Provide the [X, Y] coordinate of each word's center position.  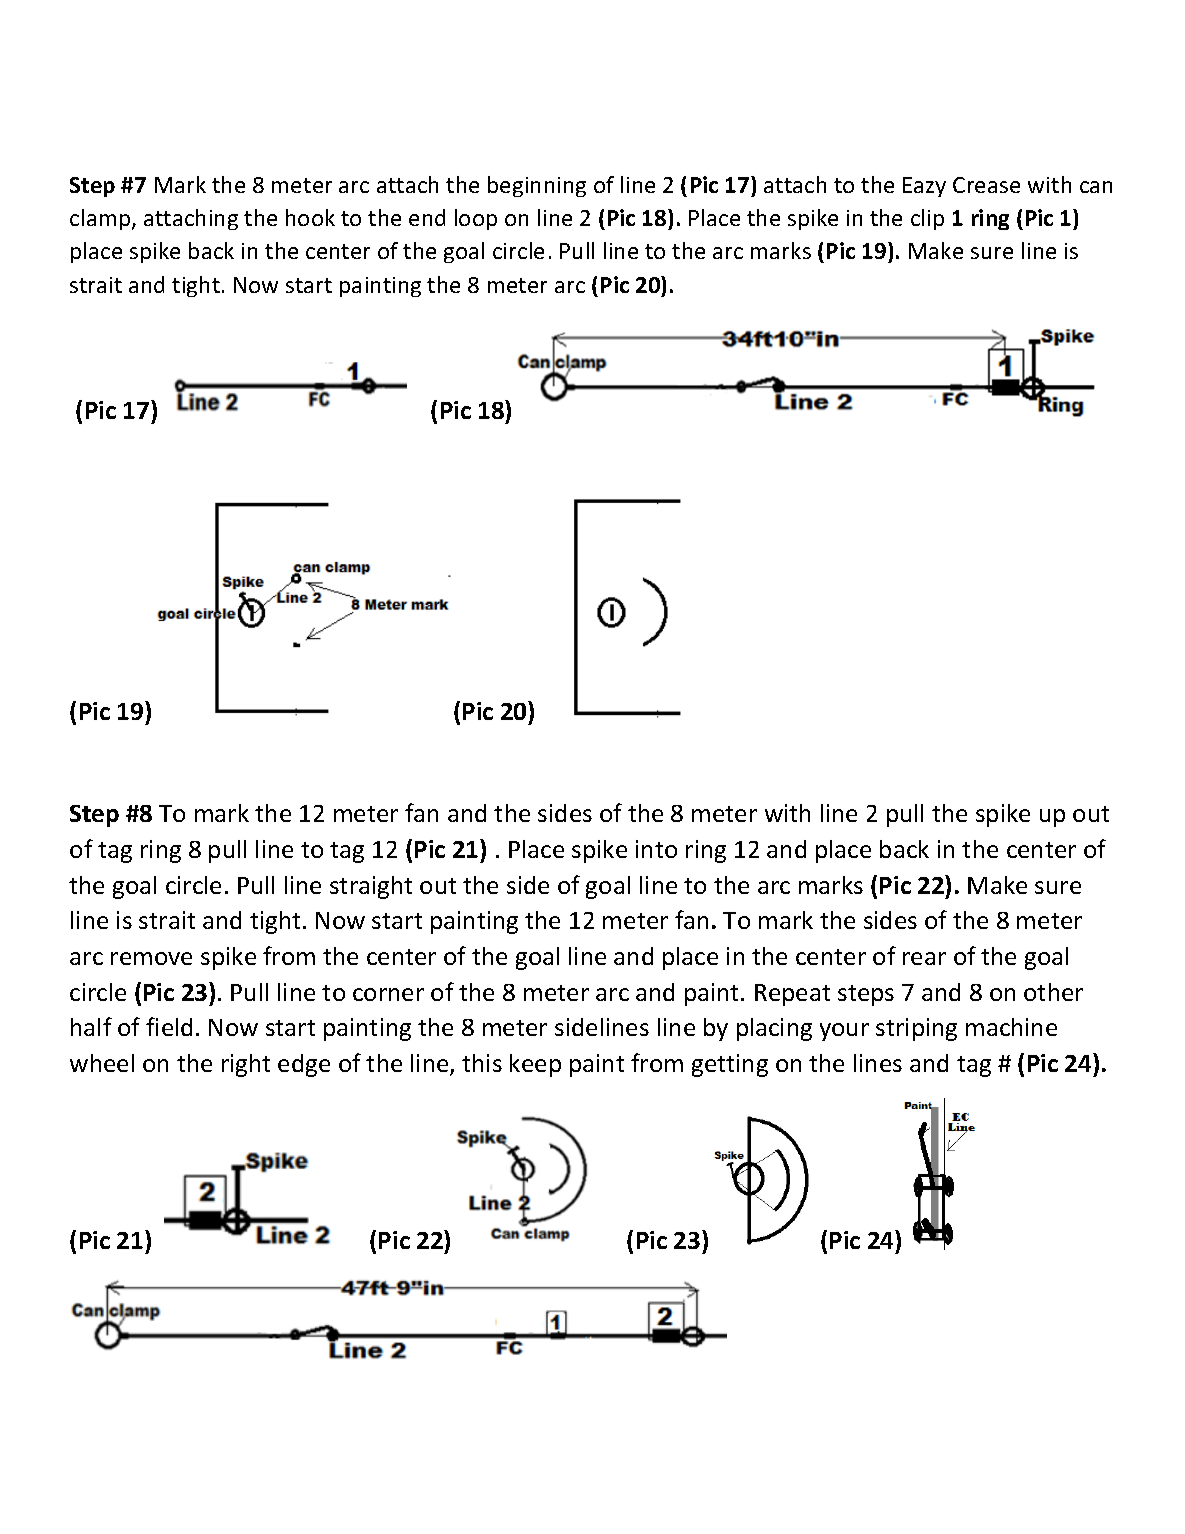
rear [924, 958]
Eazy [924, 187]
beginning [537, 186]
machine [1011, 1027]
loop [476, 219]
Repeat [792, 995]
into [656, 849]
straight [371, 887]
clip [927, 219]
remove [151, 958]
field [169, 1026]
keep [535, 1065]
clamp [101, 219]
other [1053, 992]
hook [310, 217]
